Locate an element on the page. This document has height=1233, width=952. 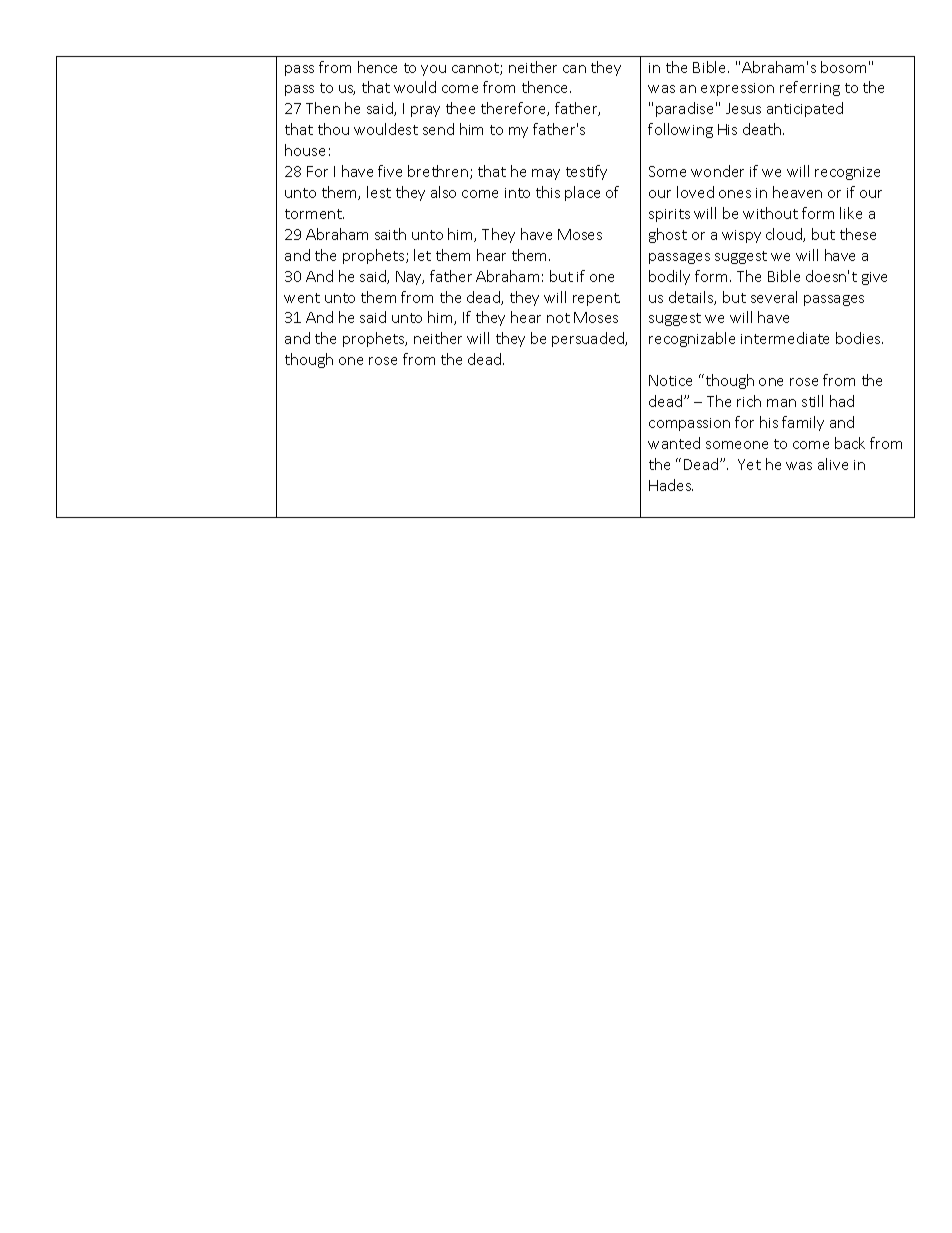
wanted is located at coordinates (674, 443).
